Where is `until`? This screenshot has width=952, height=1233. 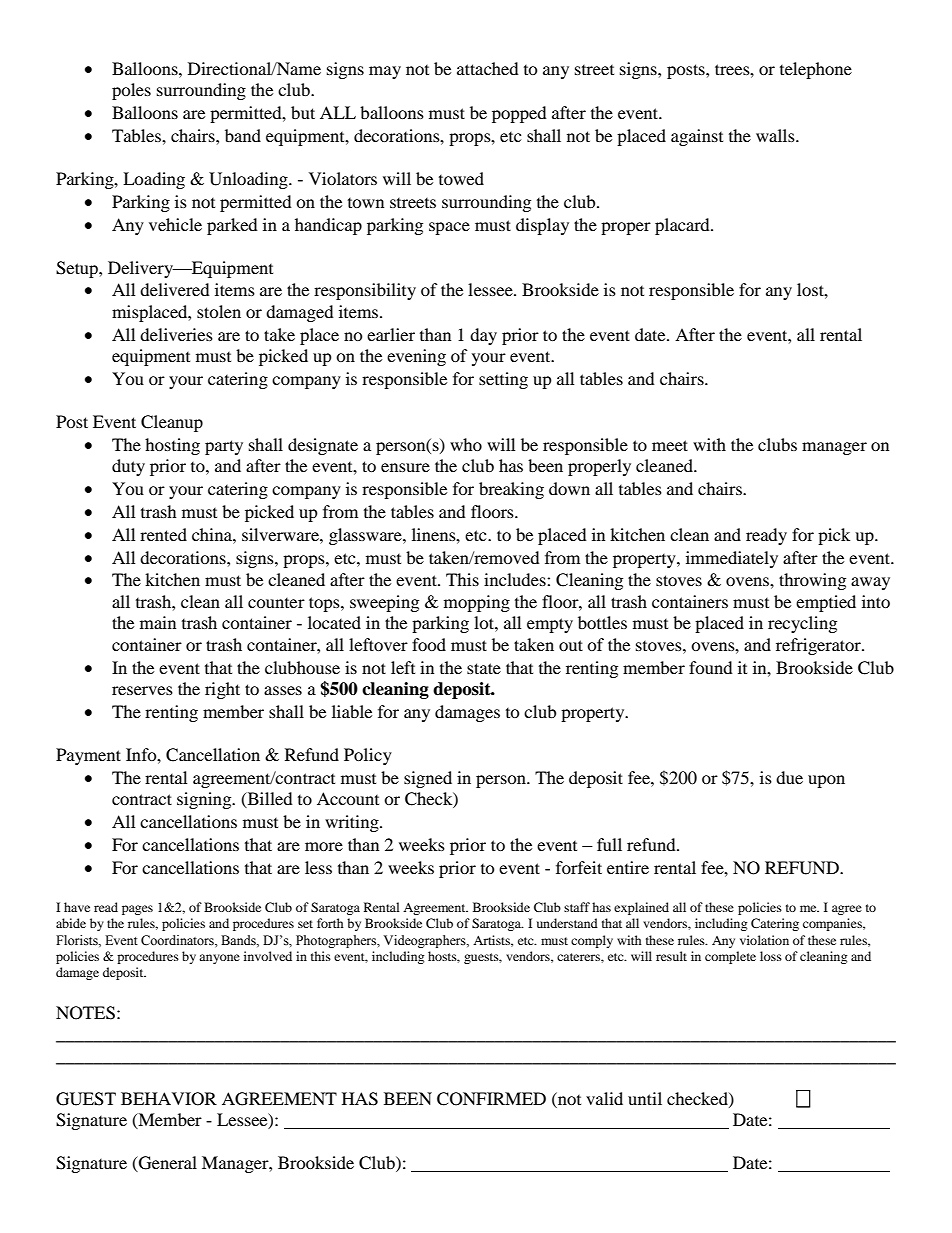
until is located at coordinates (645, 1098).
